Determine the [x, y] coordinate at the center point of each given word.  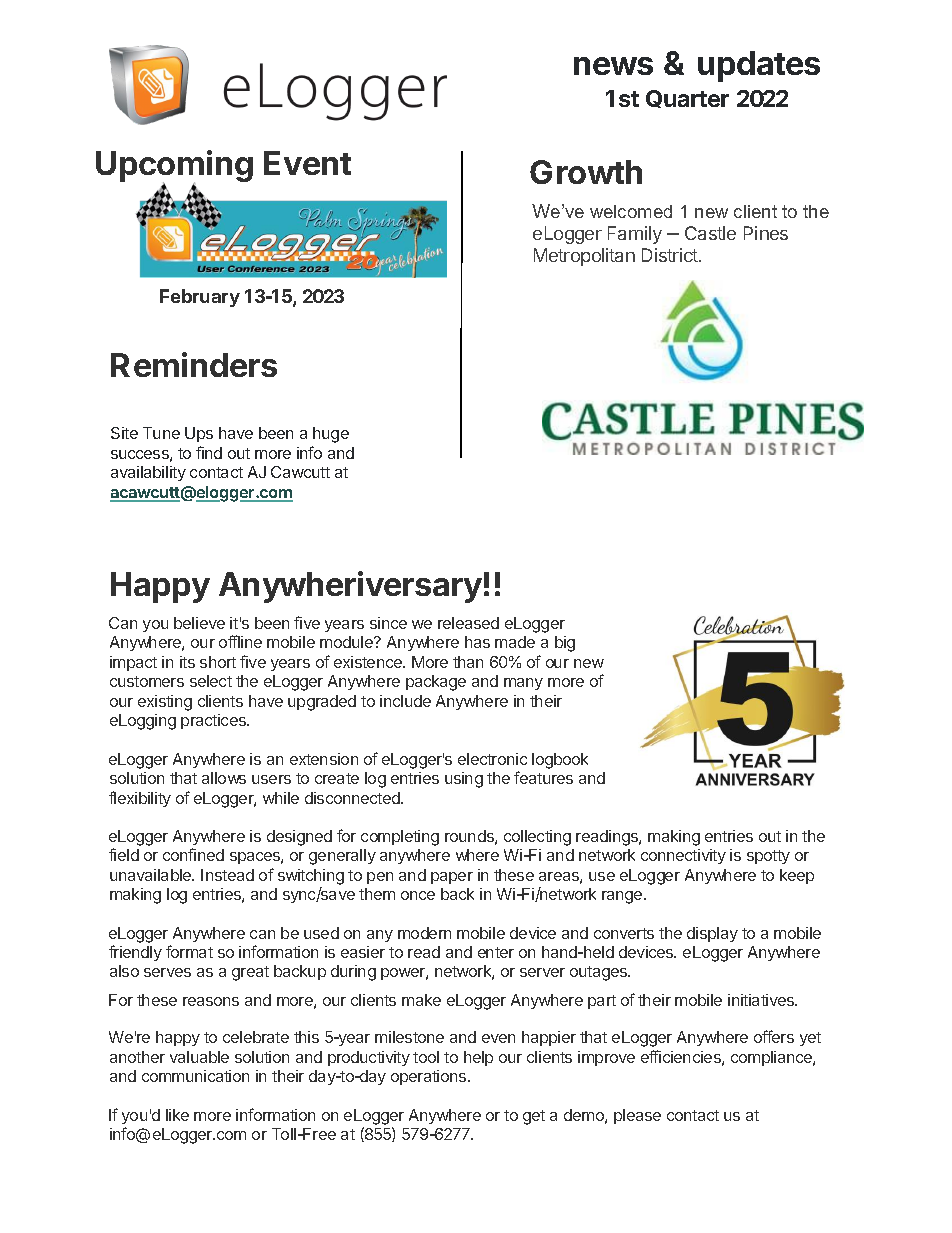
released [468, 623]
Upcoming [174, 167]
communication [195, 1076]
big [565, 644]
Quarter [687, 99]
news [613, 66]
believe [199, 623]
